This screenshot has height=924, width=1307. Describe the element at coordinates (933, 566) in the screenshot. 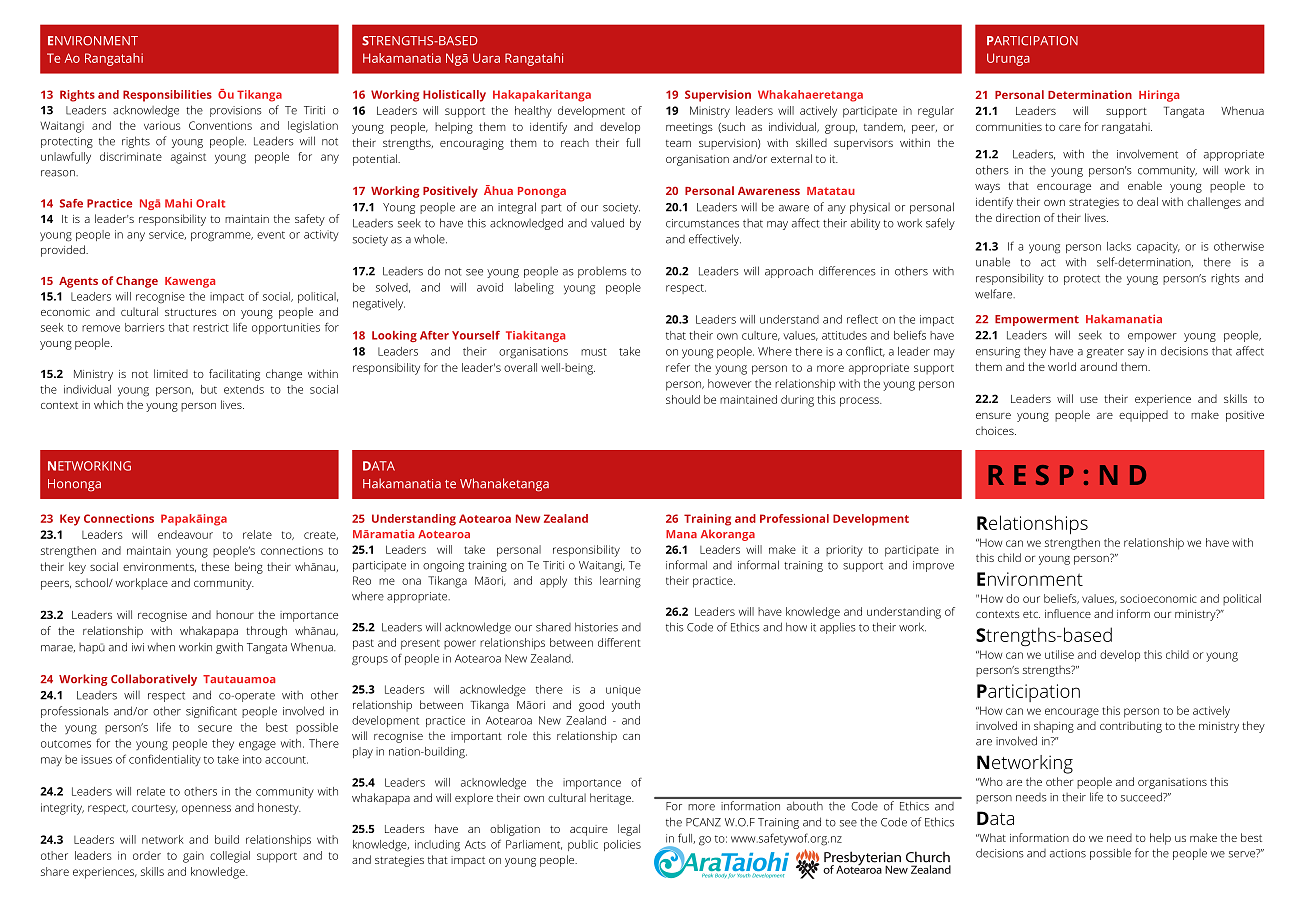

I see `improve` at that location.
